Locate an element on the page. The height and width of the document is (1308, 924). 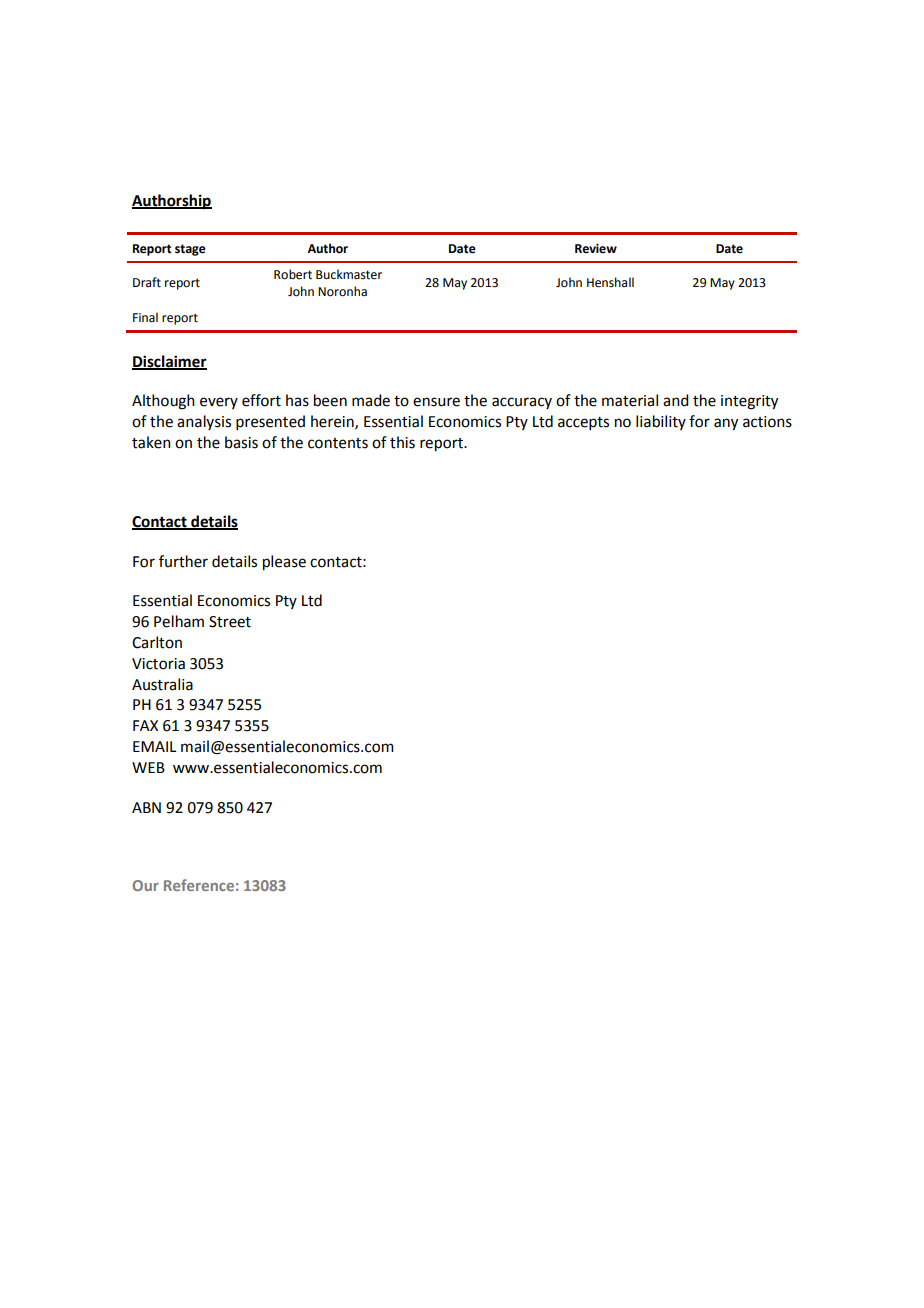
Our is located at coordinates (146, 885).
